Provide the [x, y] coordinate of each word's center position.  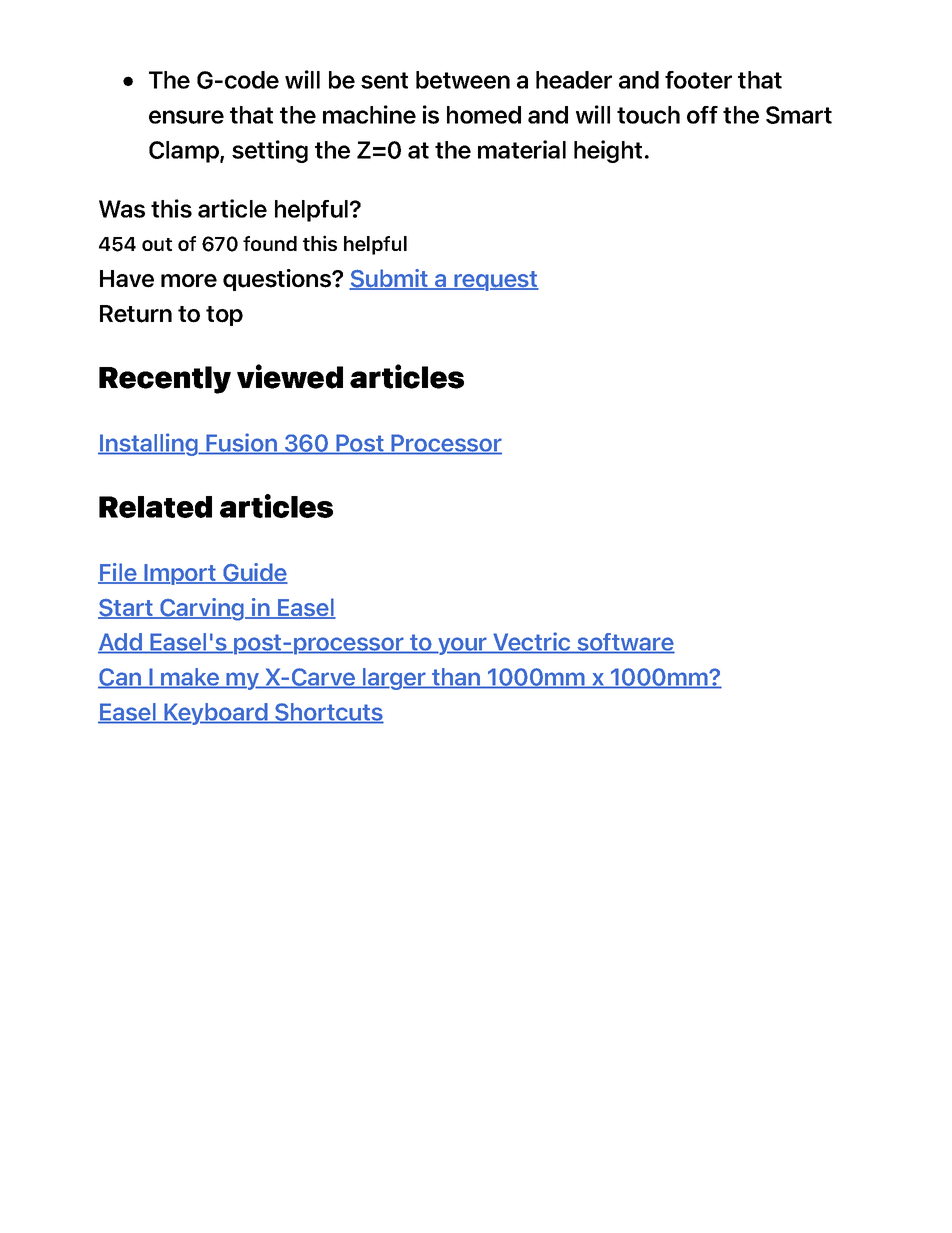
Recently [165, 380]
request [495, 281]
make [190, 678]
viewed [290, 376]
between [463, 80]
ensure [186, 117]
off [702, 115]
